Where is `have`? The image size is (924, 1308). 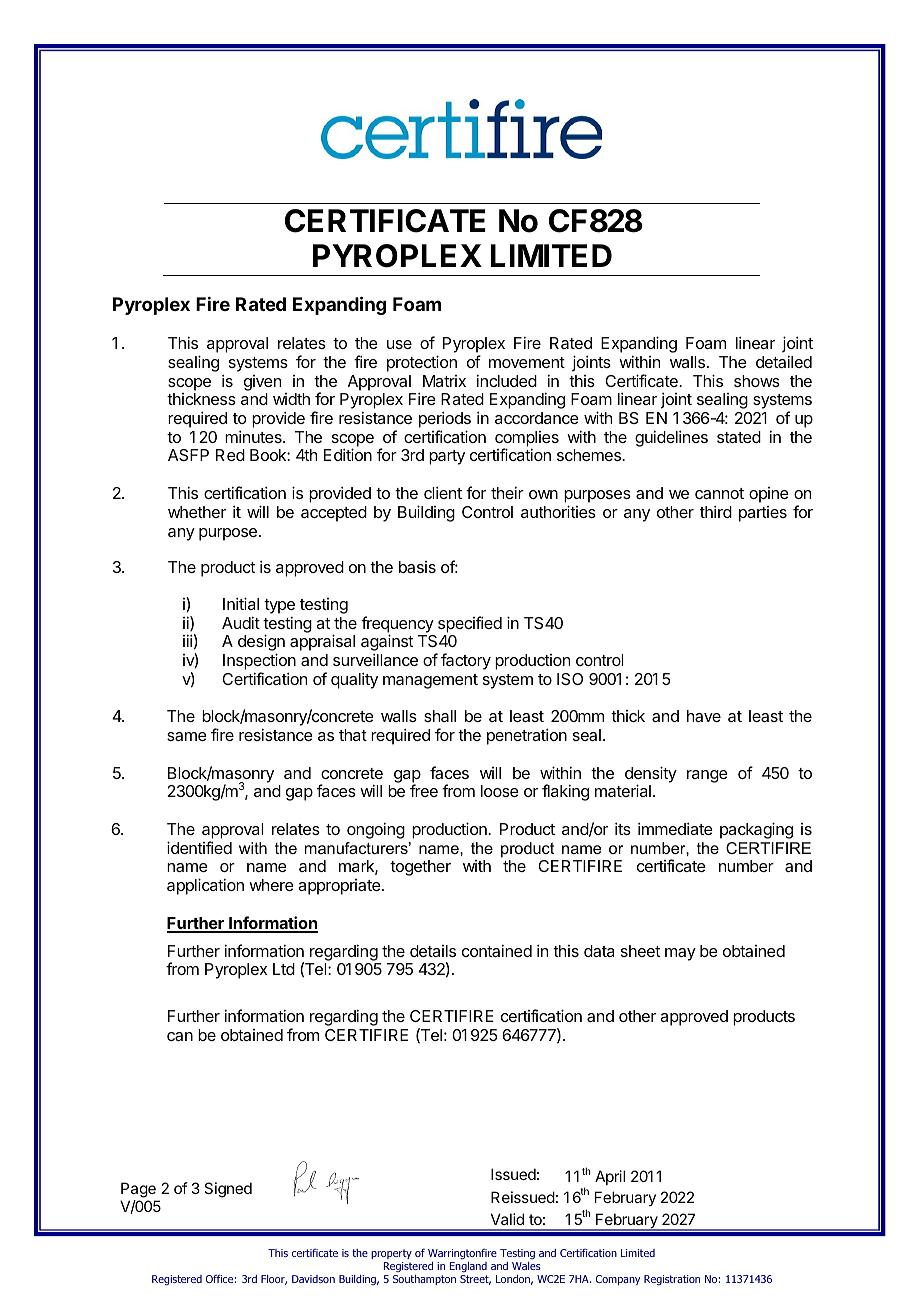
have is located at coordinates (704, 716).
